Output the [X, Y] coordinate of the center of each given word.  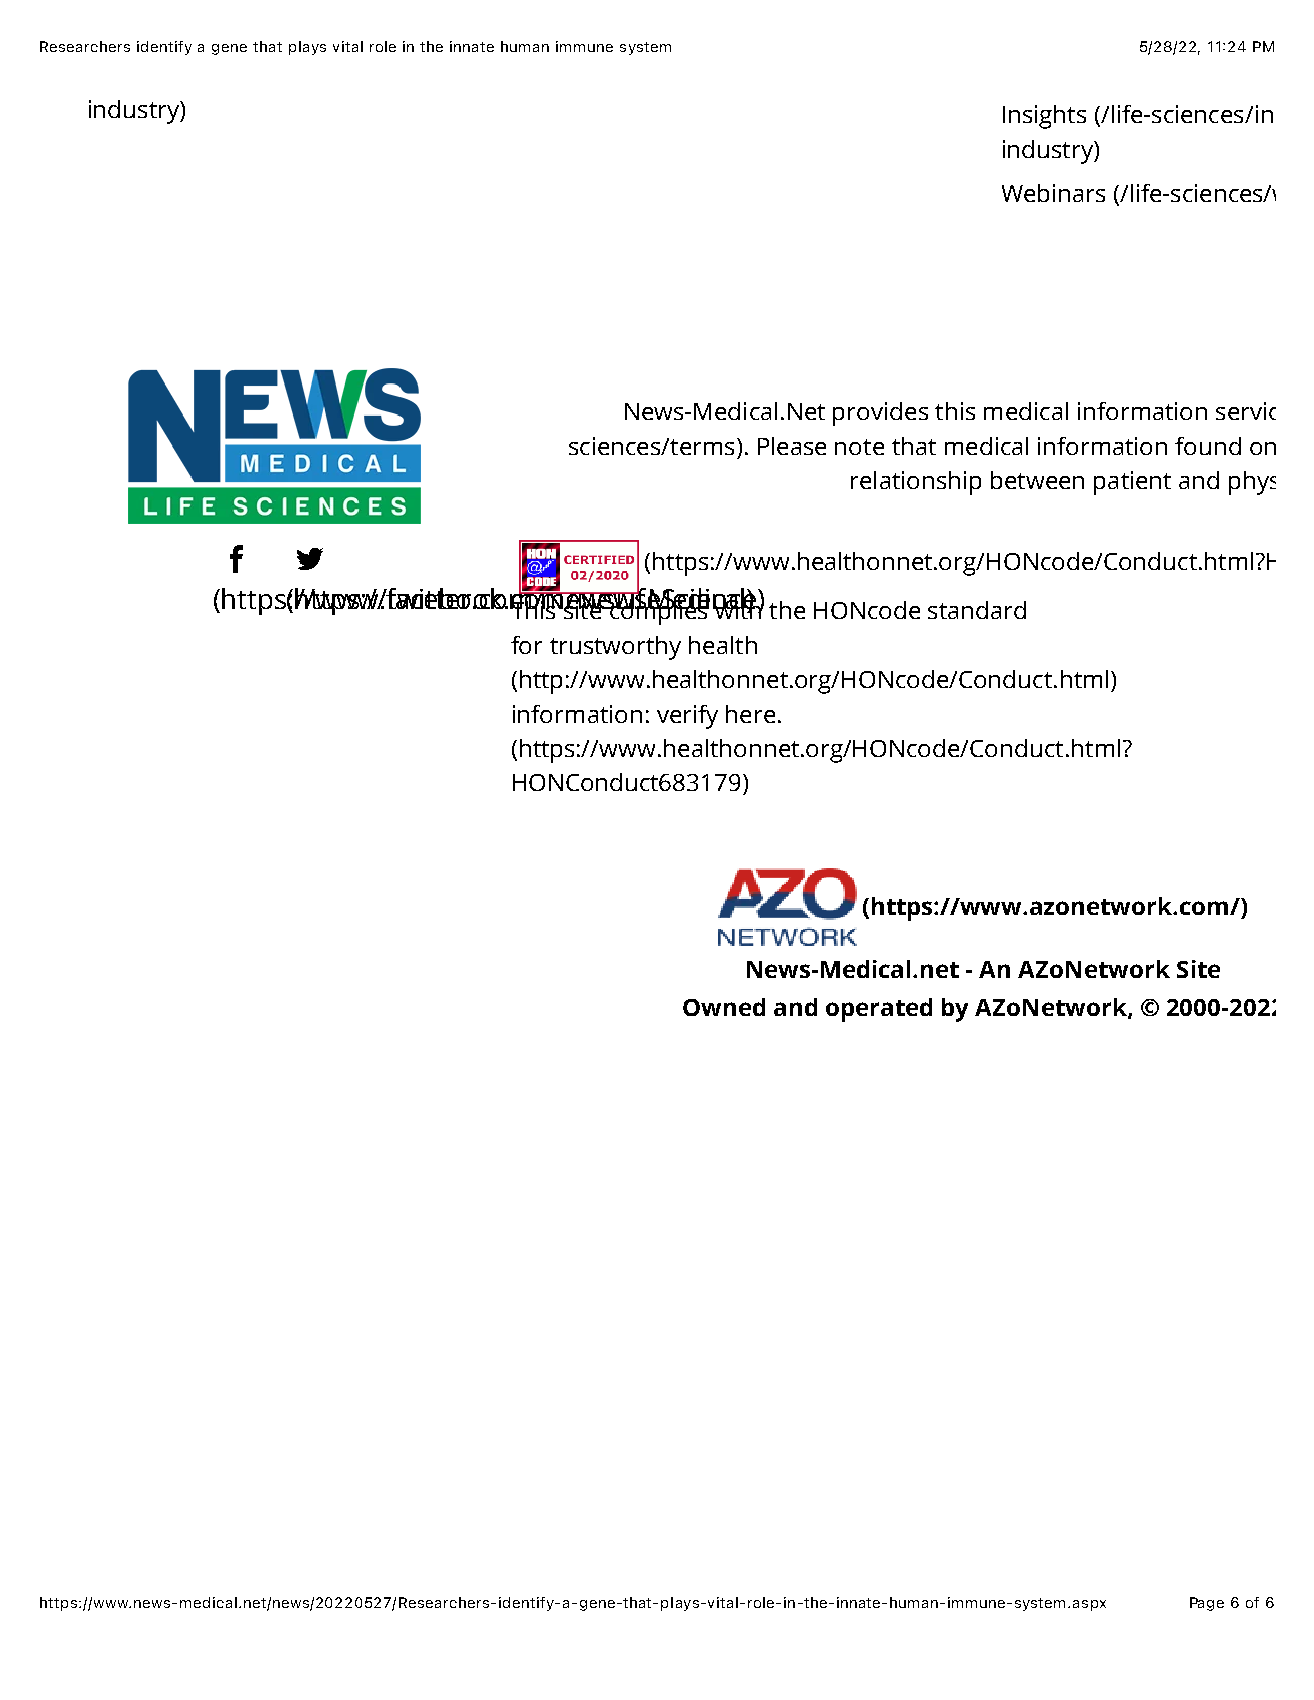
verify [687, 717]
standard [977, 610]
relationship [916, 483]
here [750, 714]
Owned [724, 1007]
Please [792, 446]
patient [1132, 483]
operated [879, 1010]
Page [1207, 1604]
